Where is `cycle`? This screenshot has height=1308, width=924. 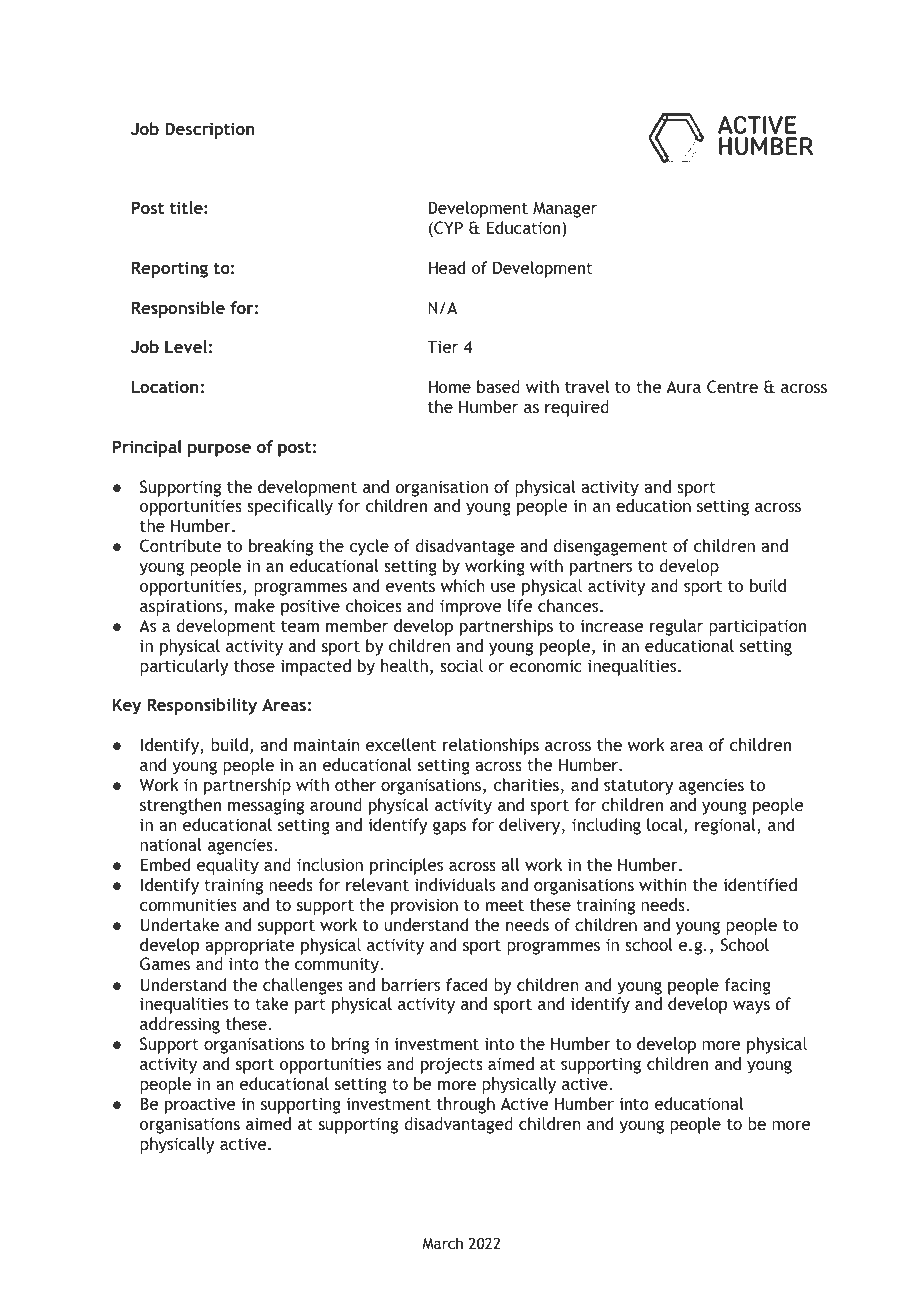 cycle is located at coordinates (369, 547).
